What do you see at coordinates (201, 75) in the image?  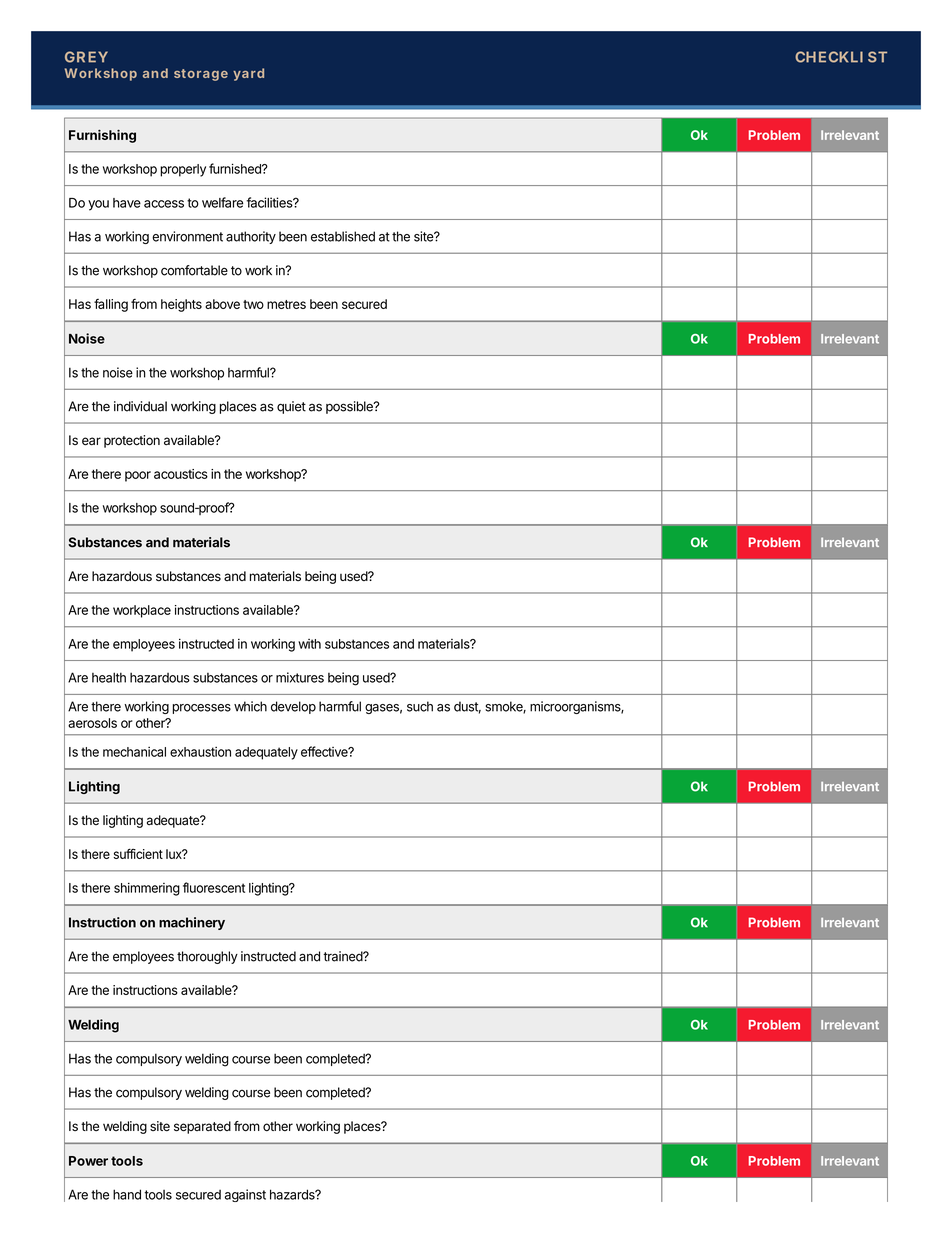 I see `storage` at bounding box center [201, 75].
